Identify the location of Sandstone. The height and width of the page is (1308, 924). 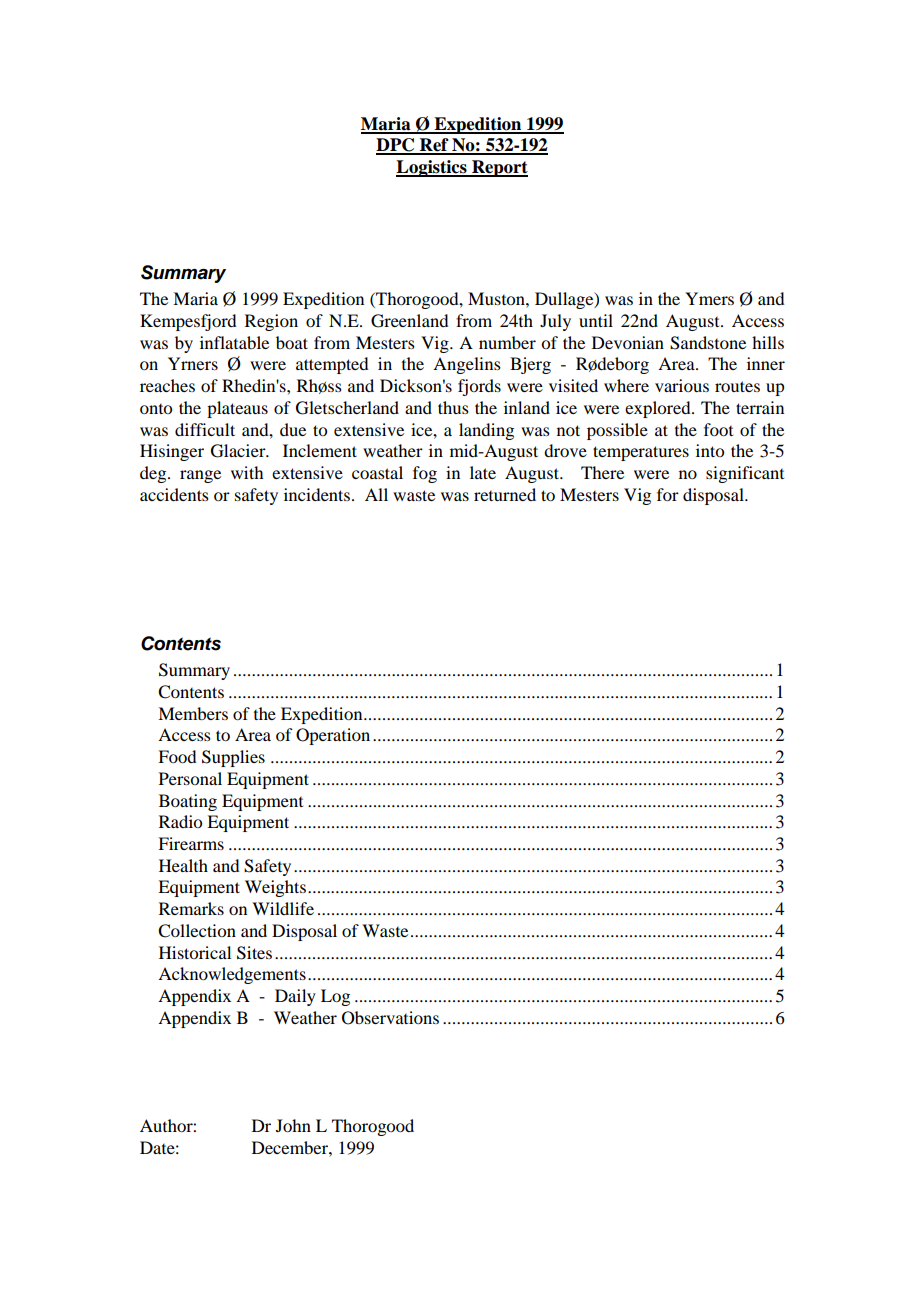
(708, 343).
